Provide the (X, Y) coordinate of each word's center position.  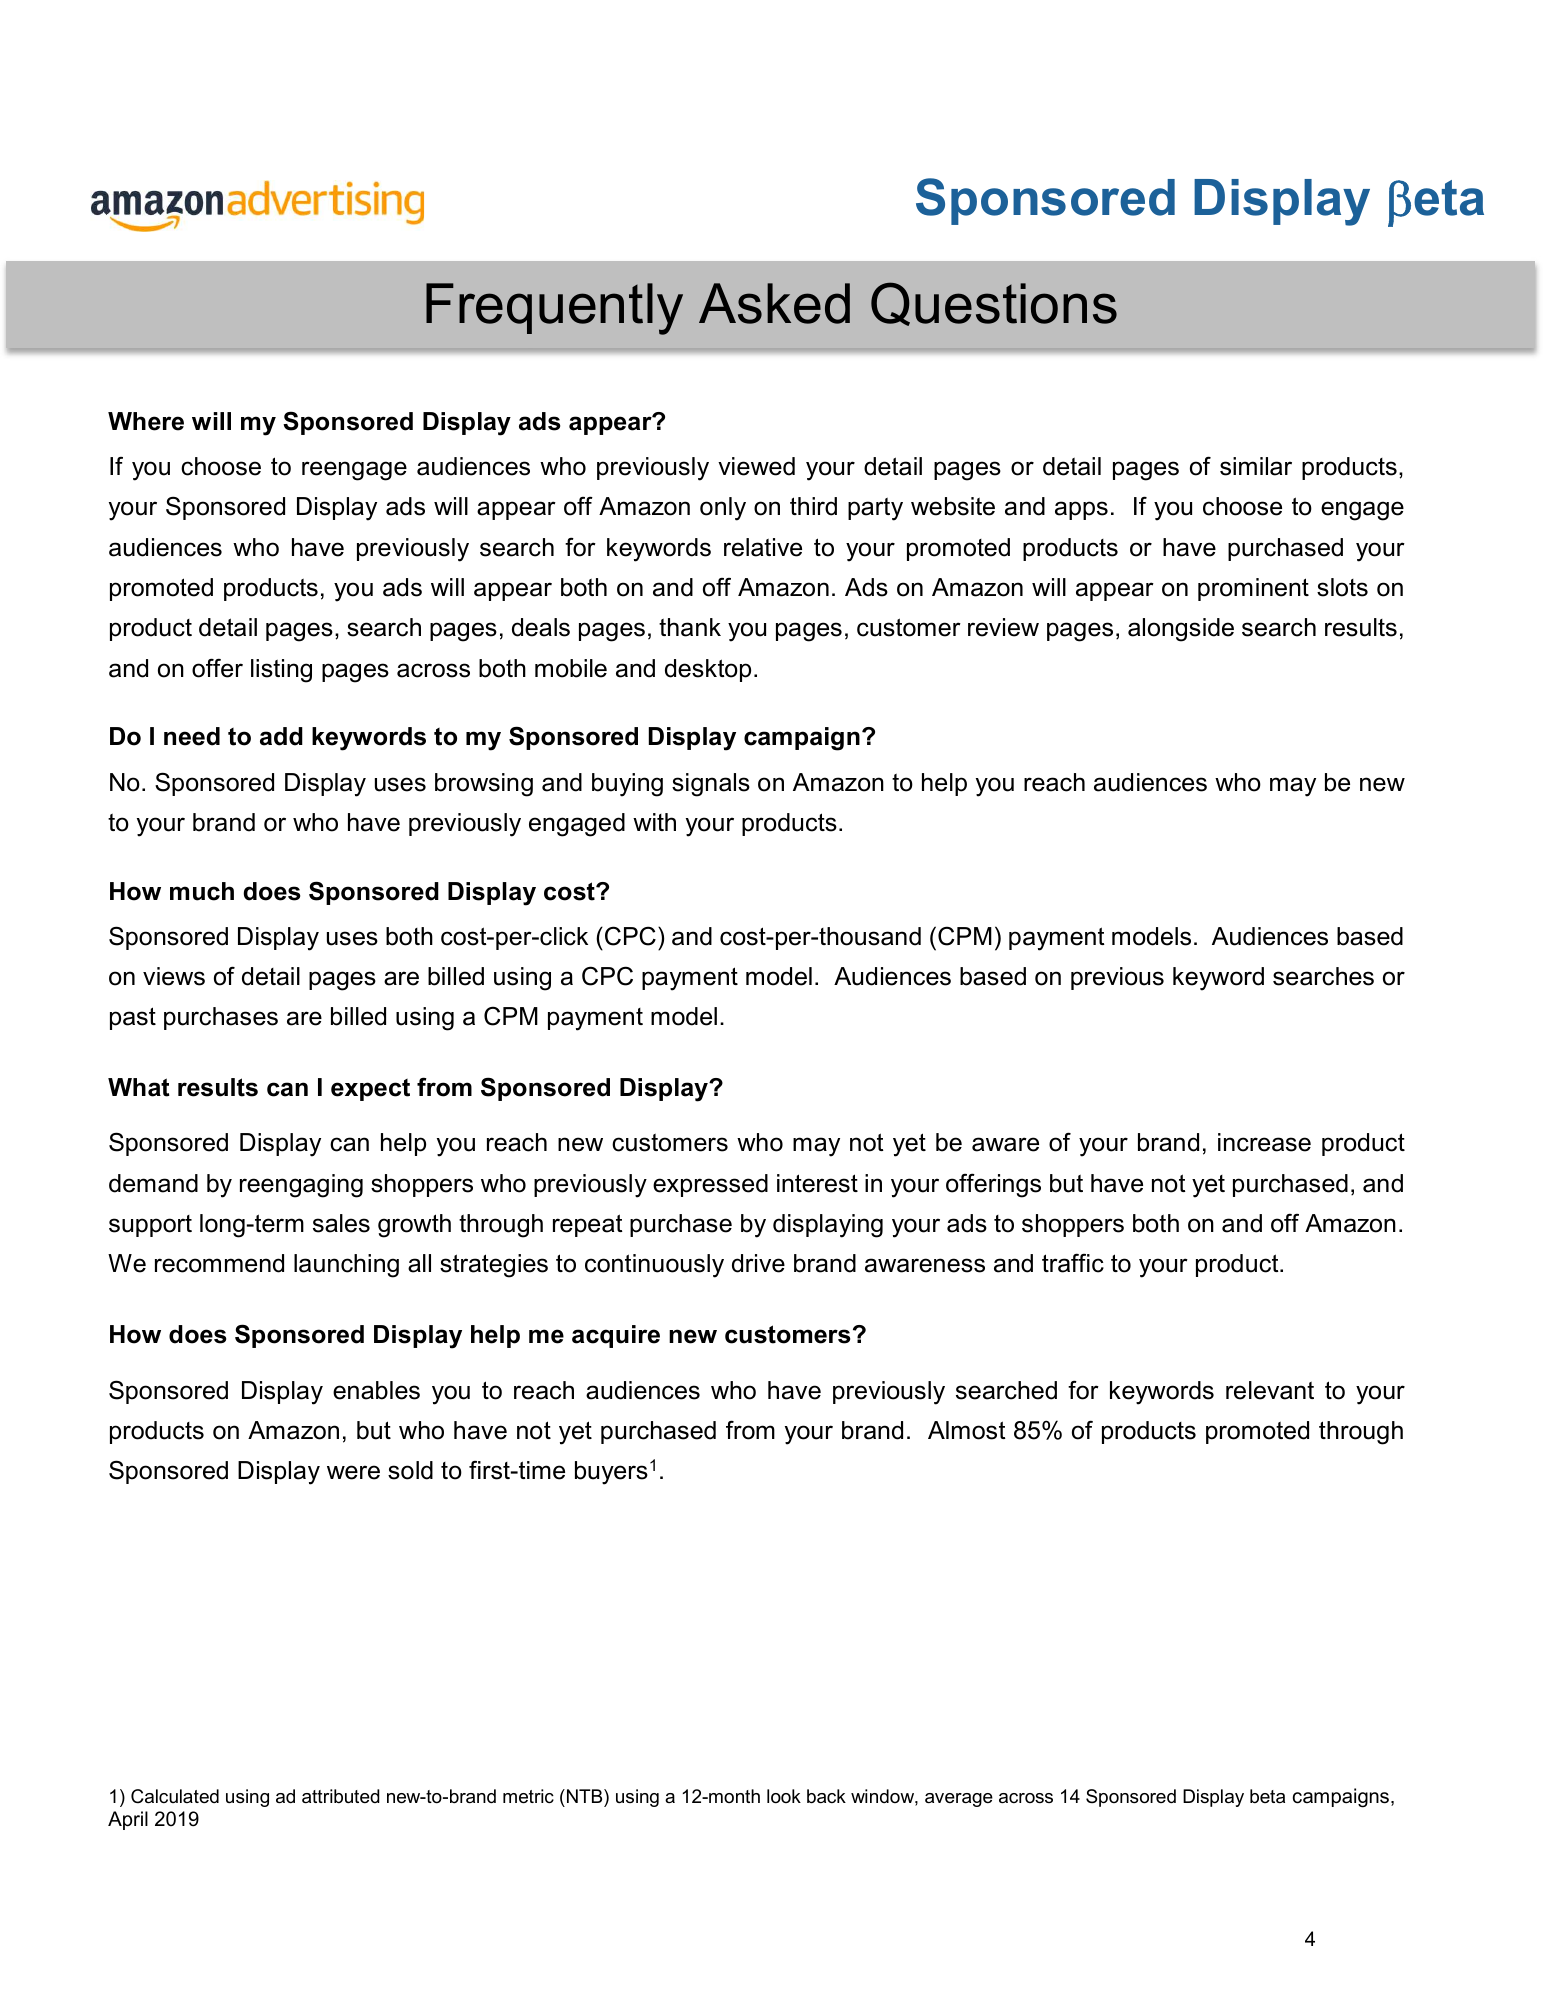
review (1003, 627)
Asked (774, 303)
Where (146, 421)
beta (1267, 1796)
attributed (341, 1796)
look (784, 1796)
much (202, 891)
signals (711, 785)
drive (758, 1263)
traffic (1073, 1263)
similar (1256, 466)
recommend (219, 1263)
